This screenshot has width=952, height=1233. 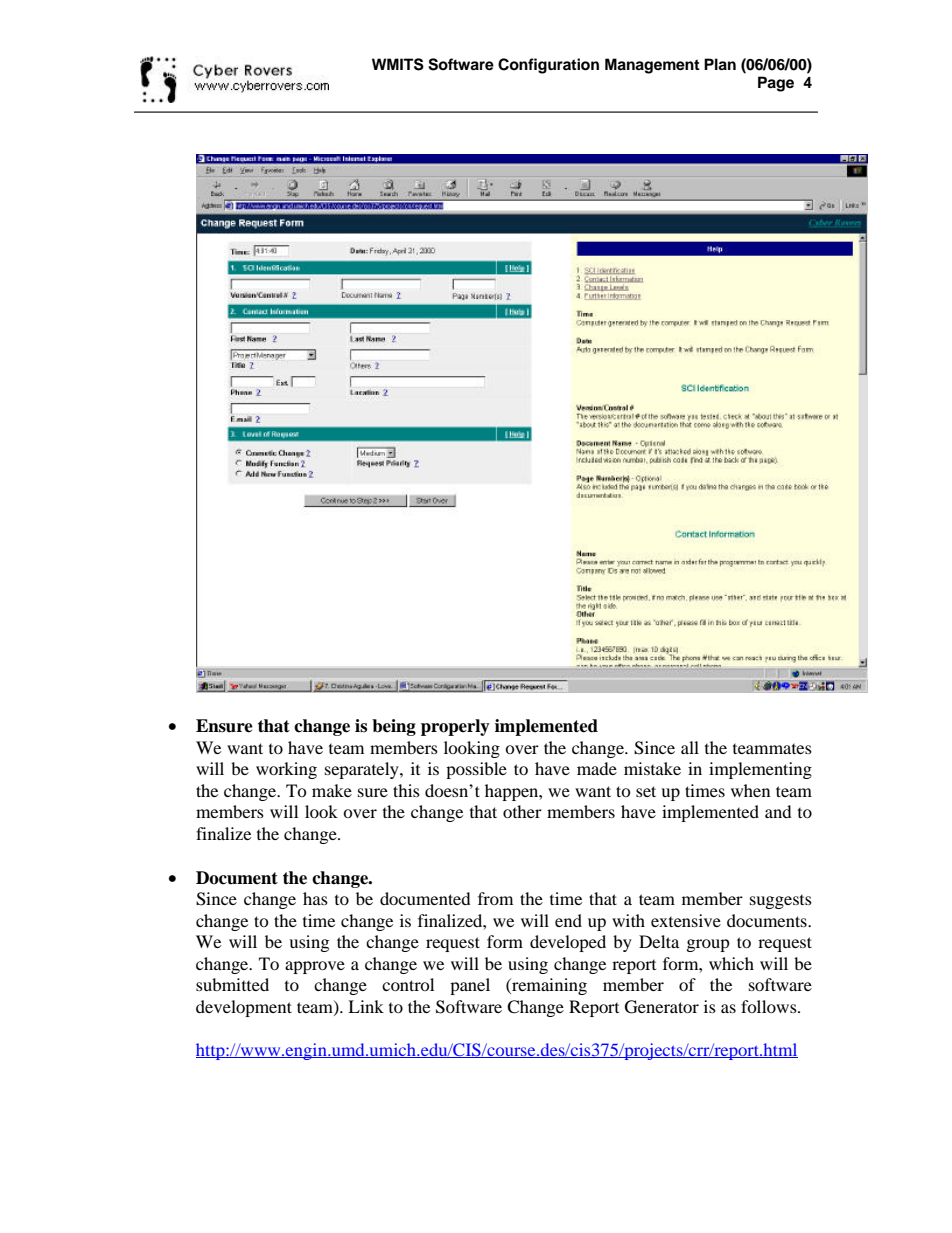 What do you see at coordinates (548, 66) in the screenshot?
I see `Configuration` at bounding box center [548, 66].
